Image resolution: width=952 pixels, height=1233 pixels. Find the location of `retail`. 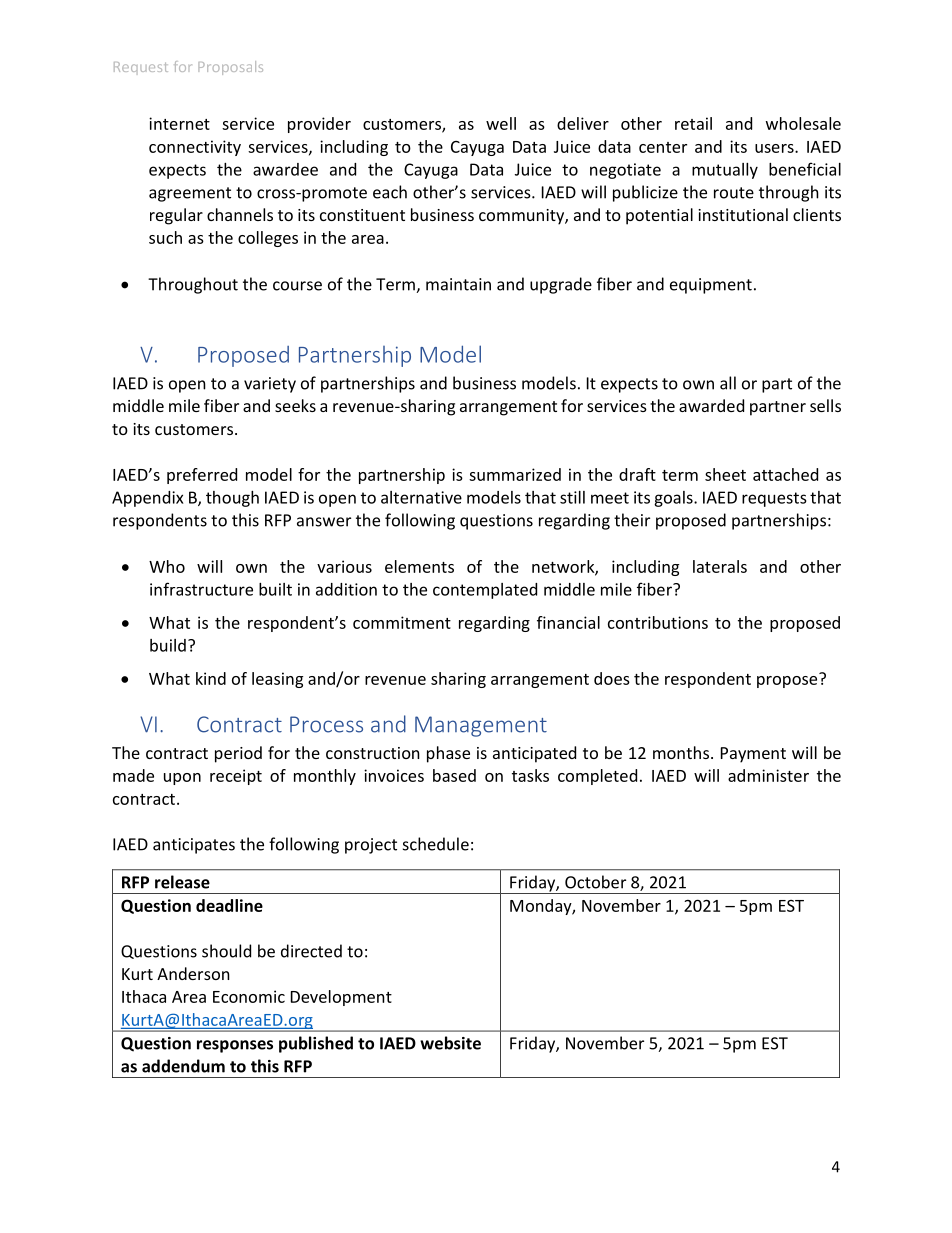

retail is located at coordinates (693, 123).
